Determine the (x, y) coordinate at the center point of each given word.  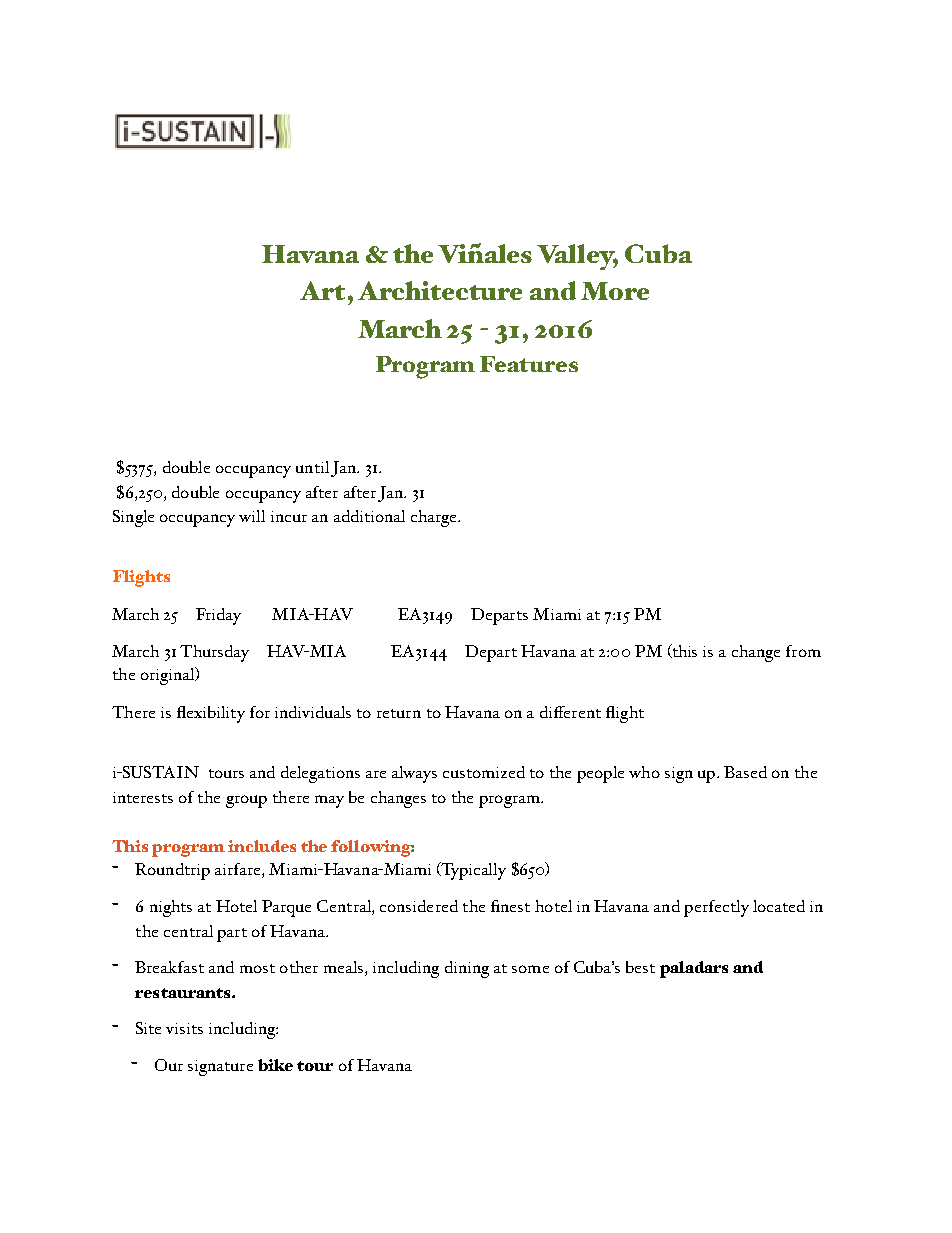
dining (467, 969)
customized (484, 772)
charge (435, 518)
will (252, 516)
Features (529, 364)
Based (745, 772)
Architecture (440, 290)
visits (184, 1028)
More (615, 291)
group (246, 801)
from (803, 651)
